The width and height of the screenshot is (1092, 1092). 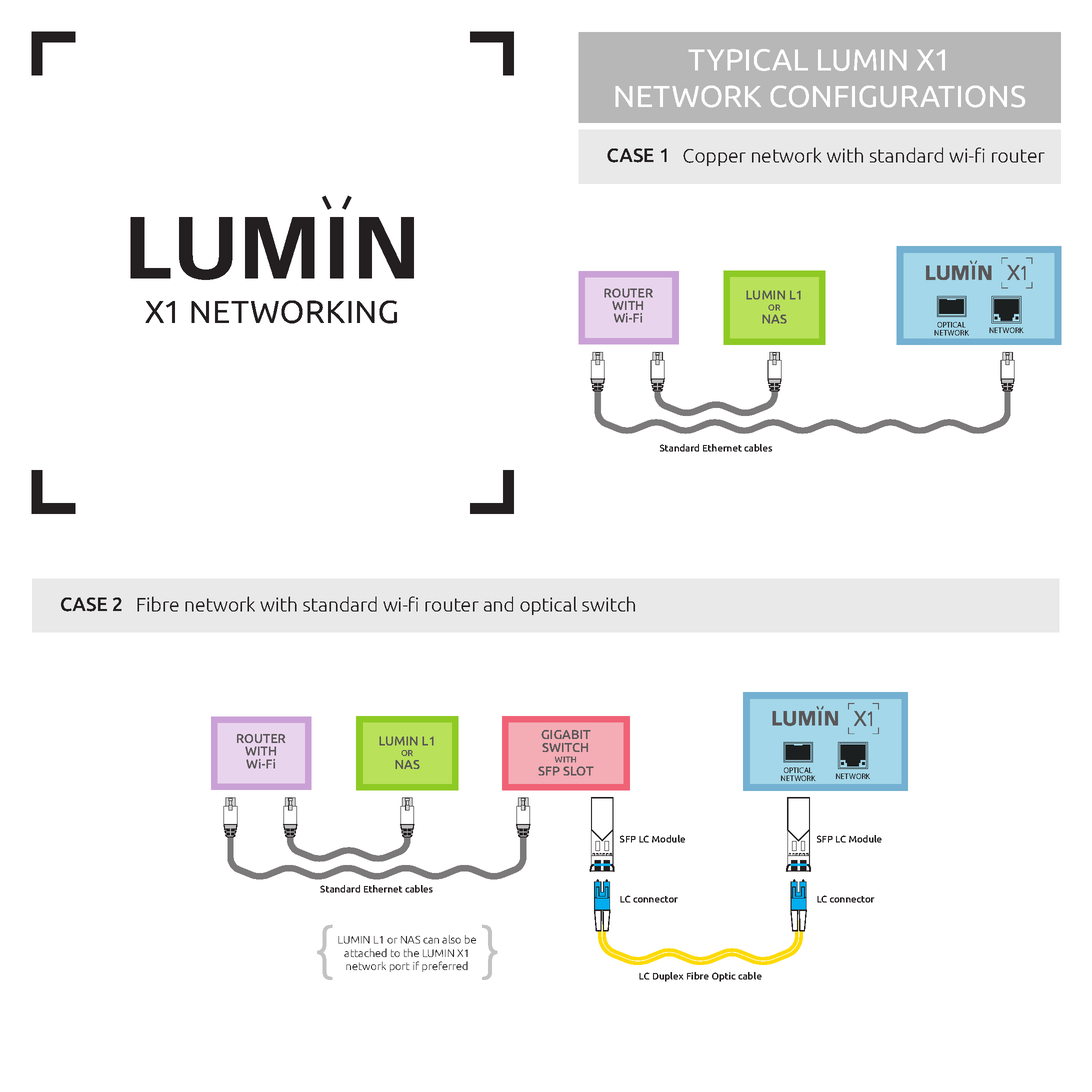 I want to click on Duplex, so click(x=668, y=977).
